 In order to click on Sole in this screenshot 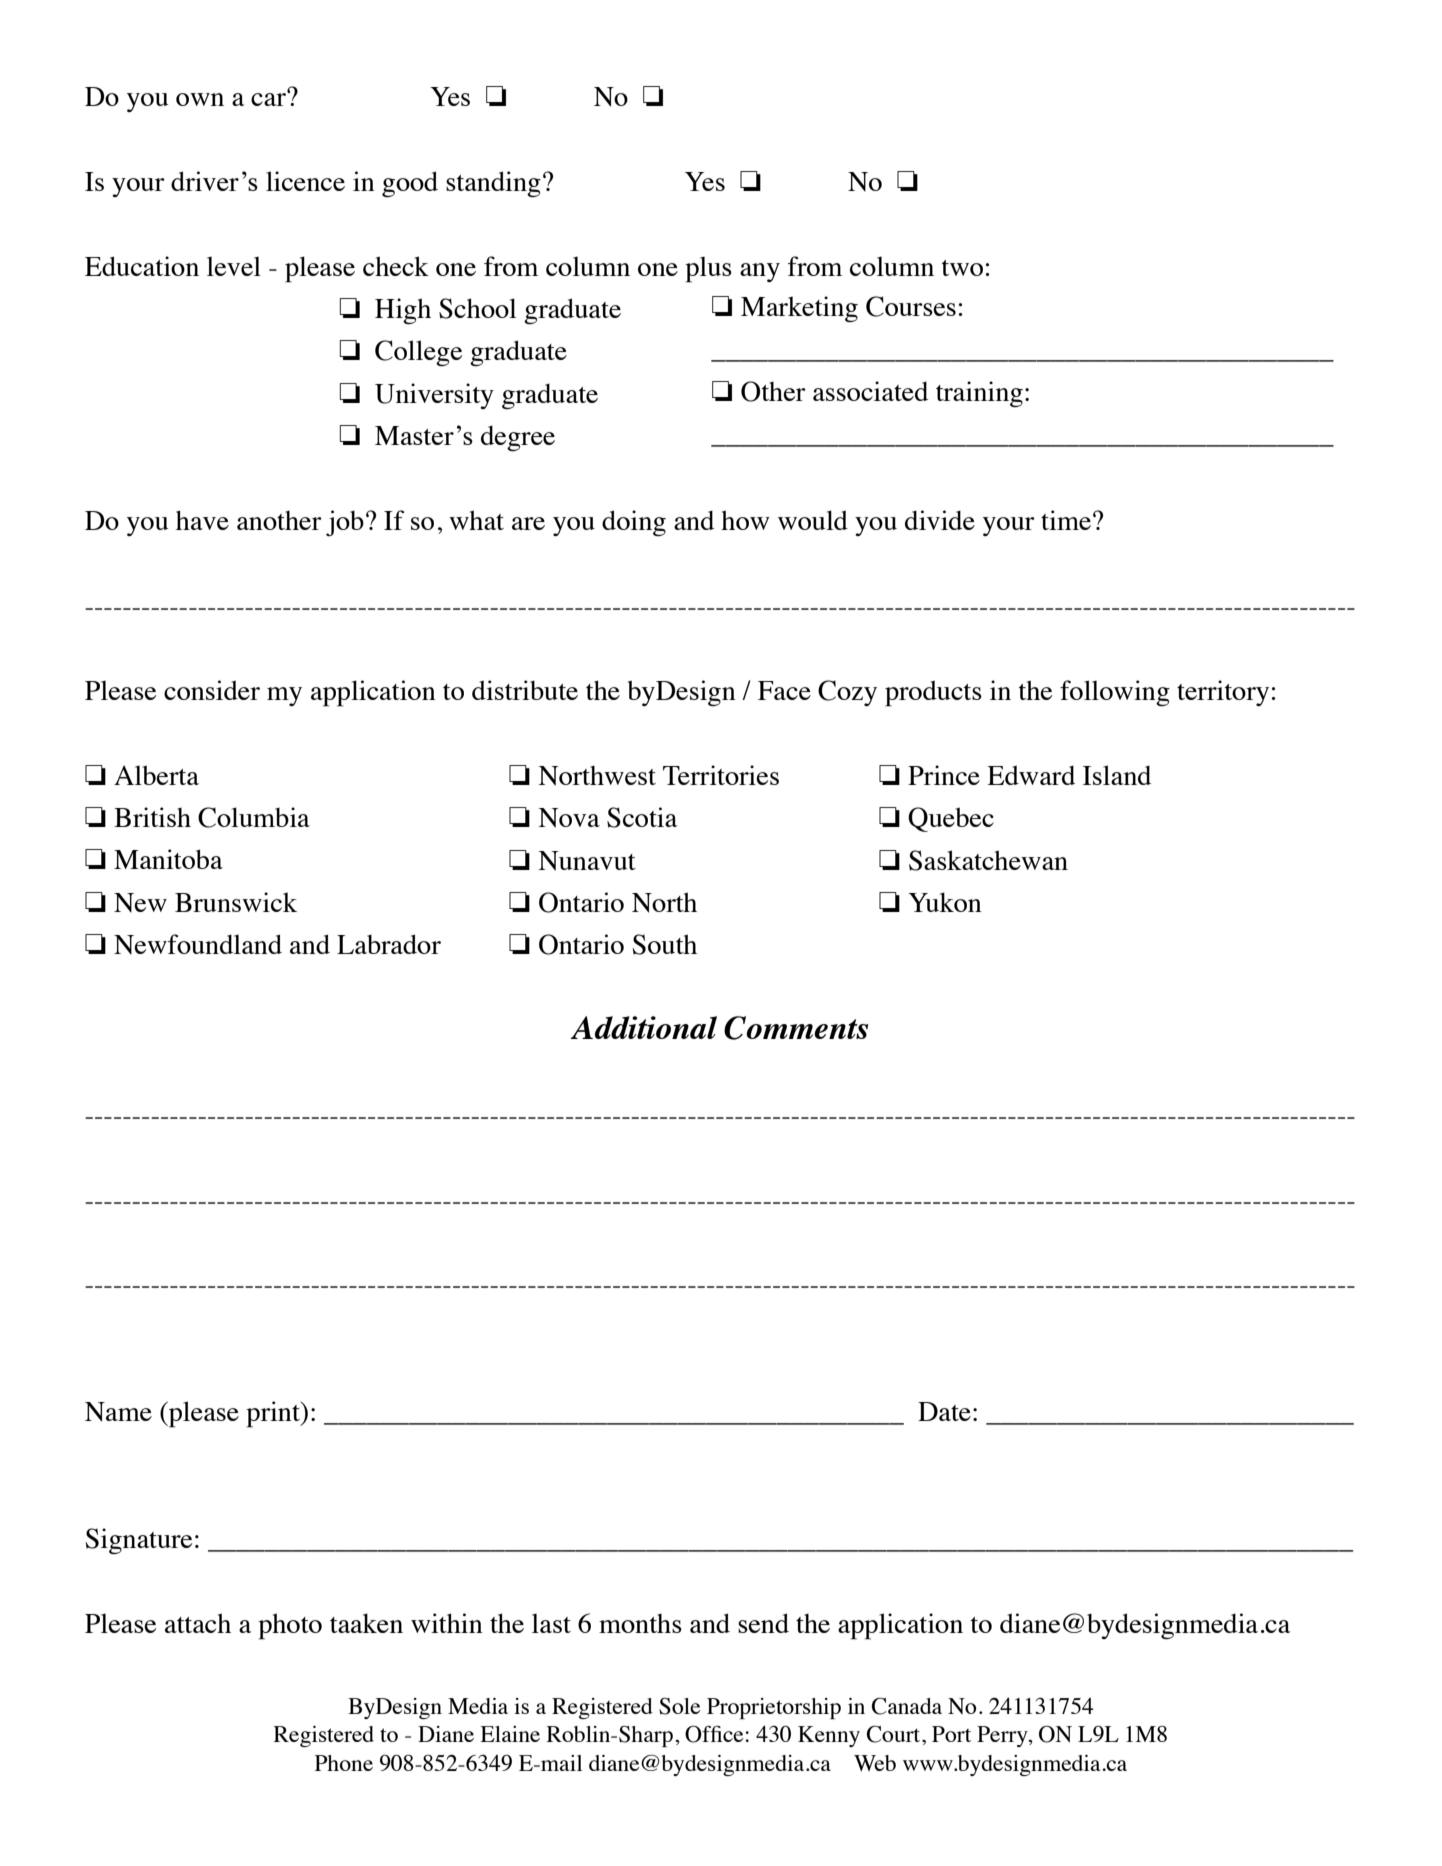, I will do `click(679, 1706)`.
